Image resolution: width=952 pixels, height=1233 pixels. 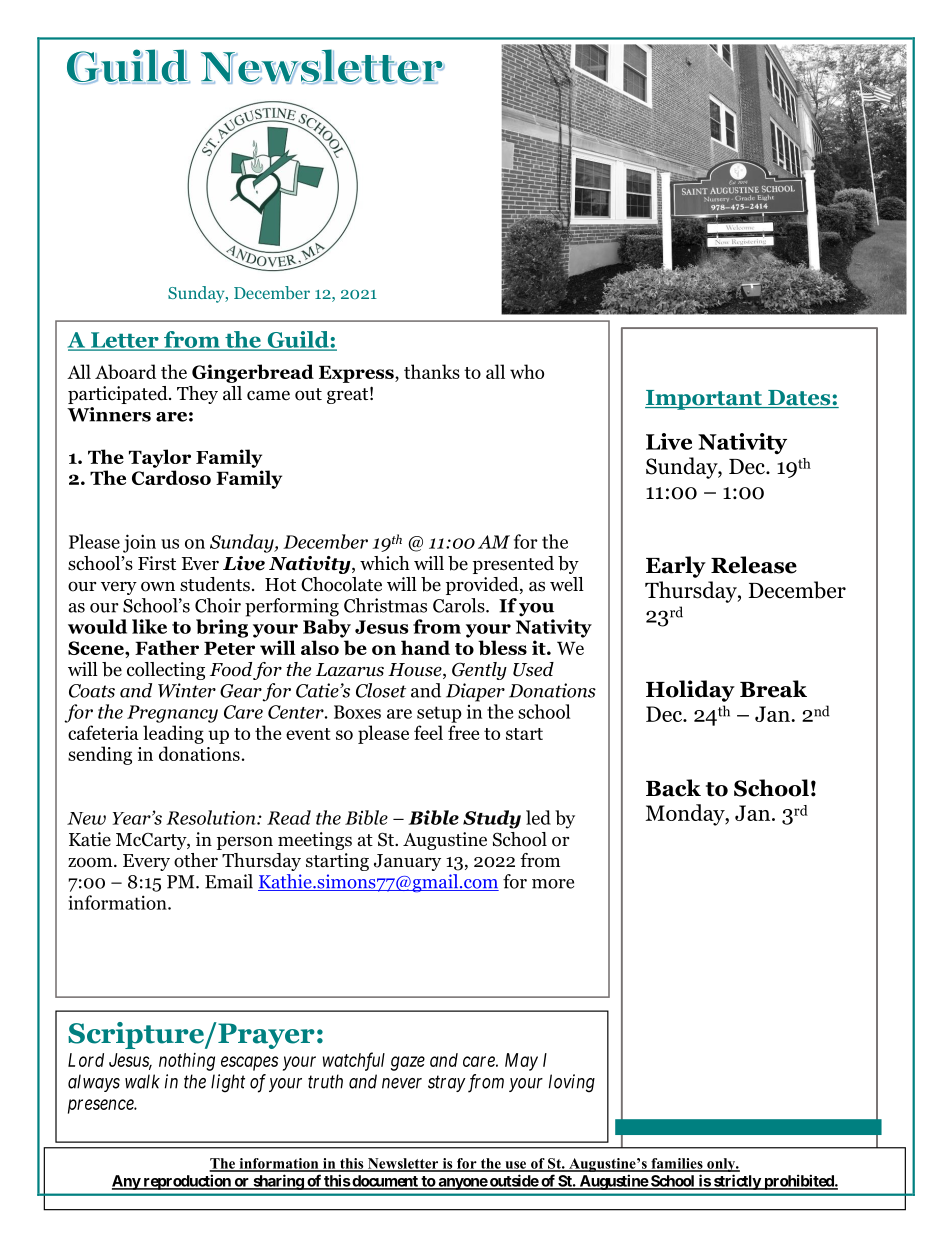 What do you see at coordinates (125, 371) in the page?
I see `Aboard` at bounding box center [125, 371].
